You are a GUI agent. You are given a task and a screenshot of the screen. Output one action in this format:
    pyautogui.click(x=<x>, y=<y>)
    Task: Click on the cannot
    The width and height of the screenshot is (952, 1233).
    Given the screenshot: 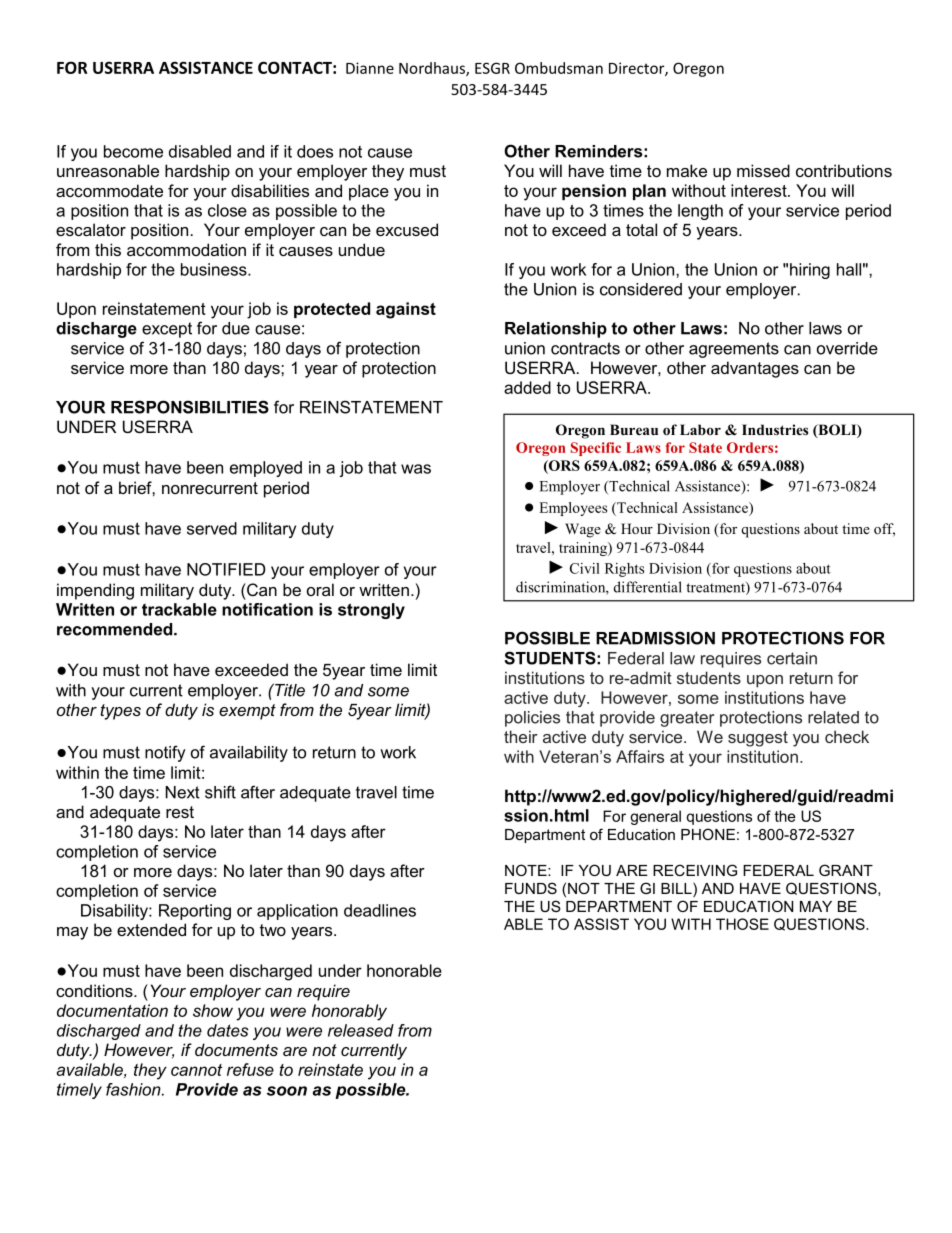 What is the action you would take?
    pyautogui.click(x=196, y=1070)
